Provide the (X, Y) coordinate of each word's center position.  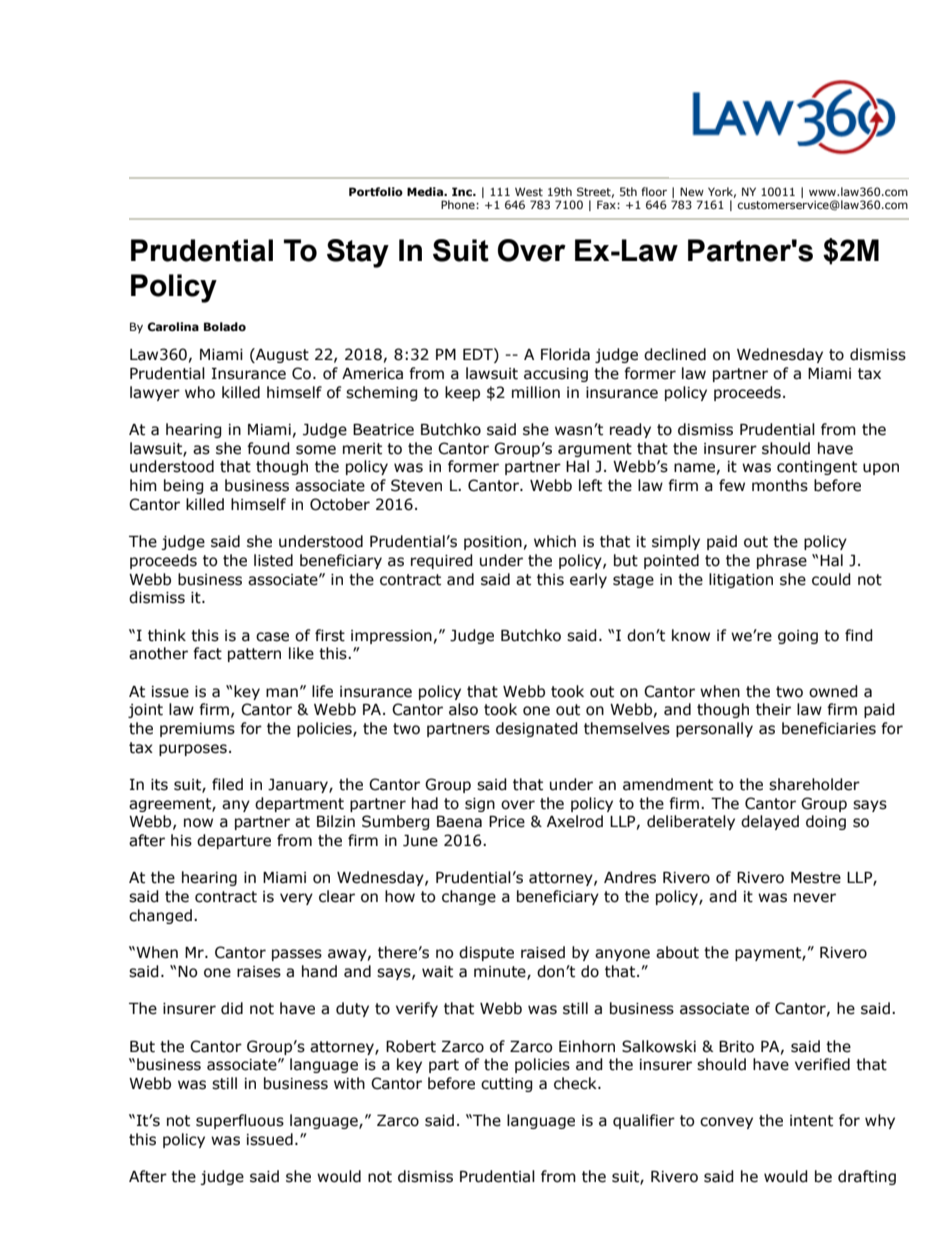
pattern (254, 655)
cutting (507, 1085)
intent (811, 1121)
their (773, 709)
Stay (358, 253)
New (692, 191)
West (529, 191)
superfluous (240, 1121)
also (463, 709)
